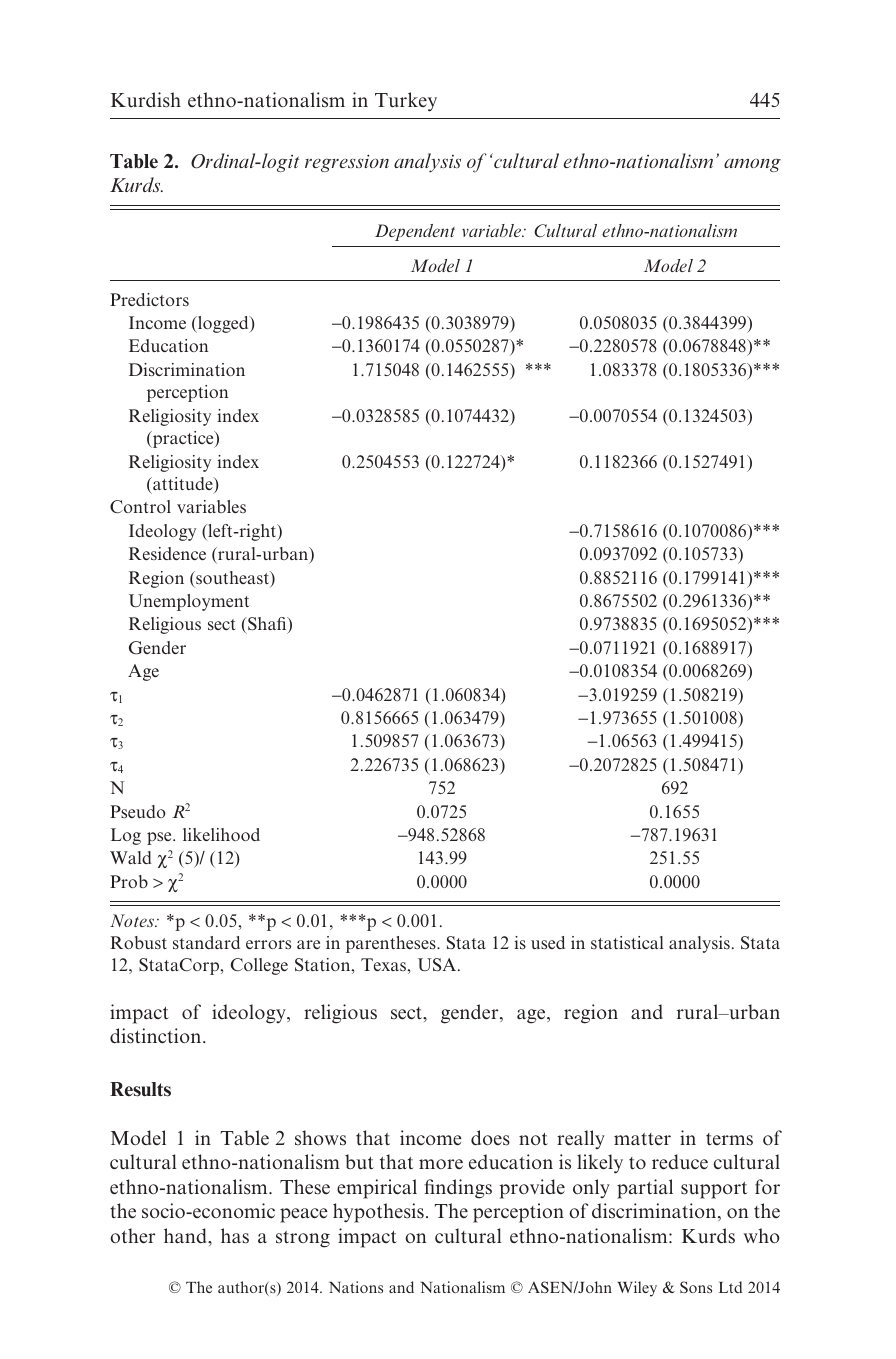  Describe the element at coordinates (186, 1236) in the image. I see `hand` at that location.
